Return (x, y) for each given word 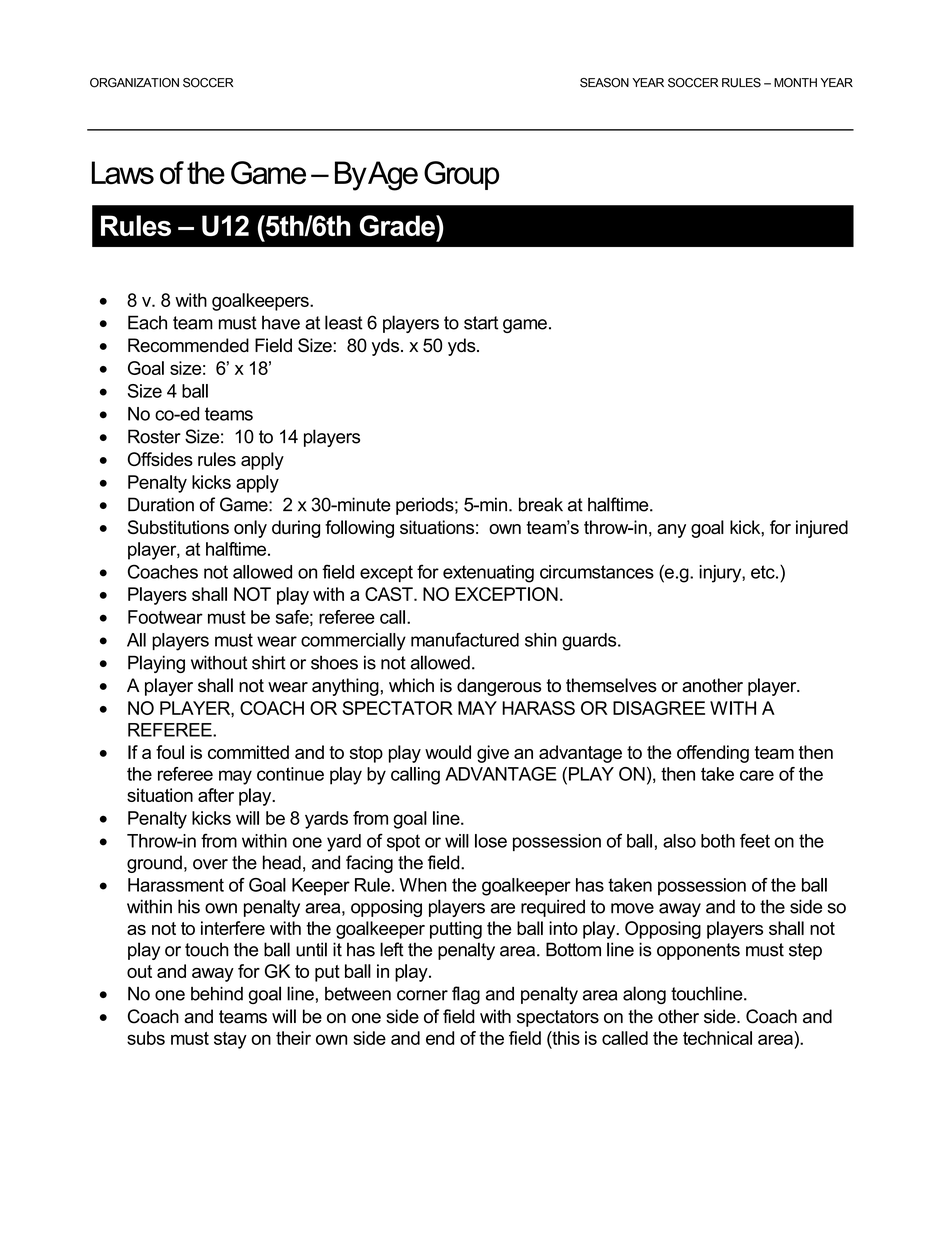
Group (461, 175)
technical (717, 1038)
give (493, 754)
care (757, 775)
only (250, 529)
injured (822, 529)
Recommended (188, 345)
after (216, 795)
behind (217, 994)
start (481, 323)
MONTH (795, 83)
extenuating (488, 574)
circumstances (597, 572)
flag (466, 995)
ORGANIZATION (134, 83)
